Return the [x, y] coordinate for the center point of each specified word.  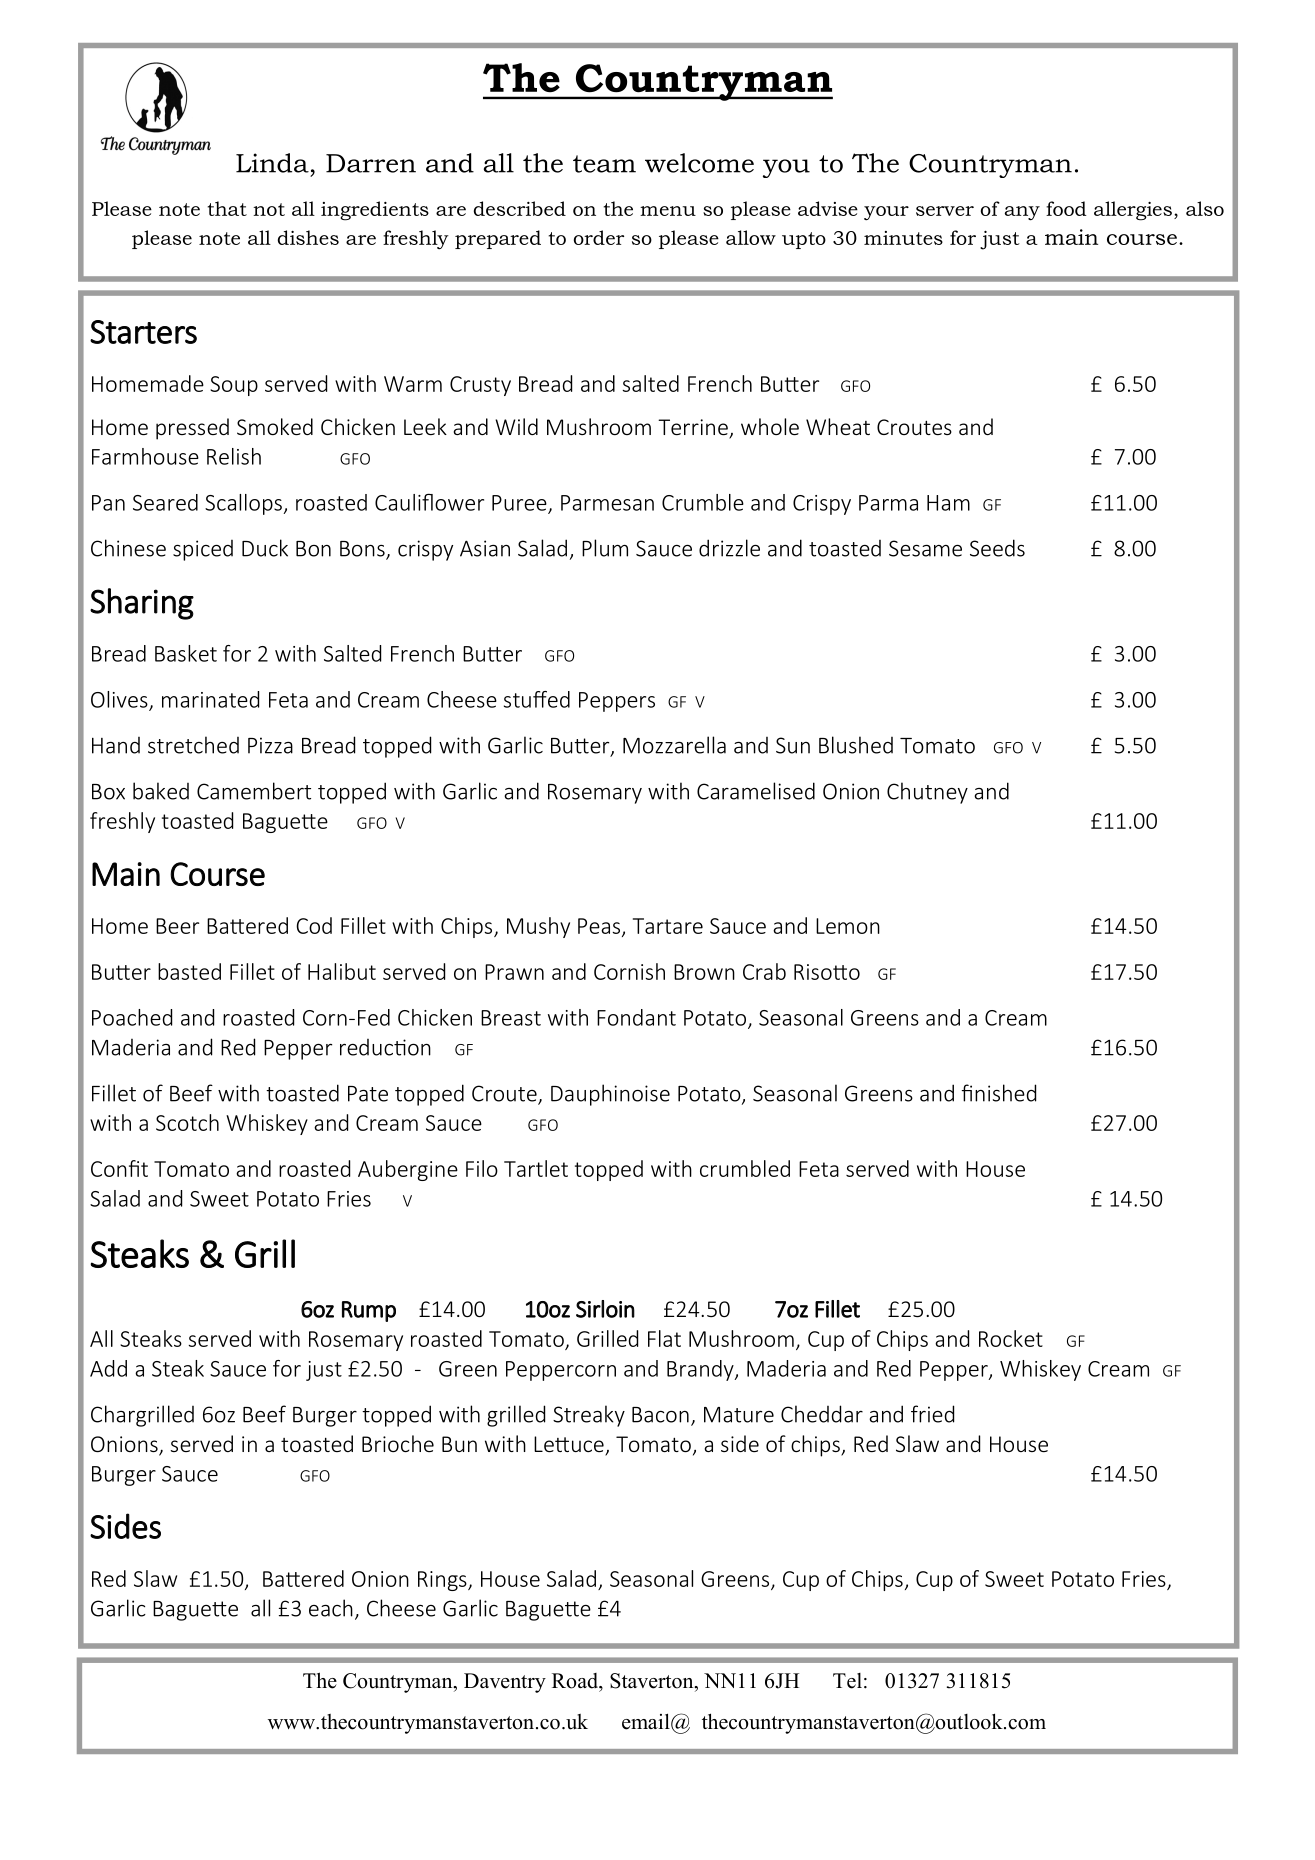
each [331, 1608]
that [227, 208]
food [1066, 208]
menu [668, 211]
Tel [847, 1681]
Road [576, 1681]
